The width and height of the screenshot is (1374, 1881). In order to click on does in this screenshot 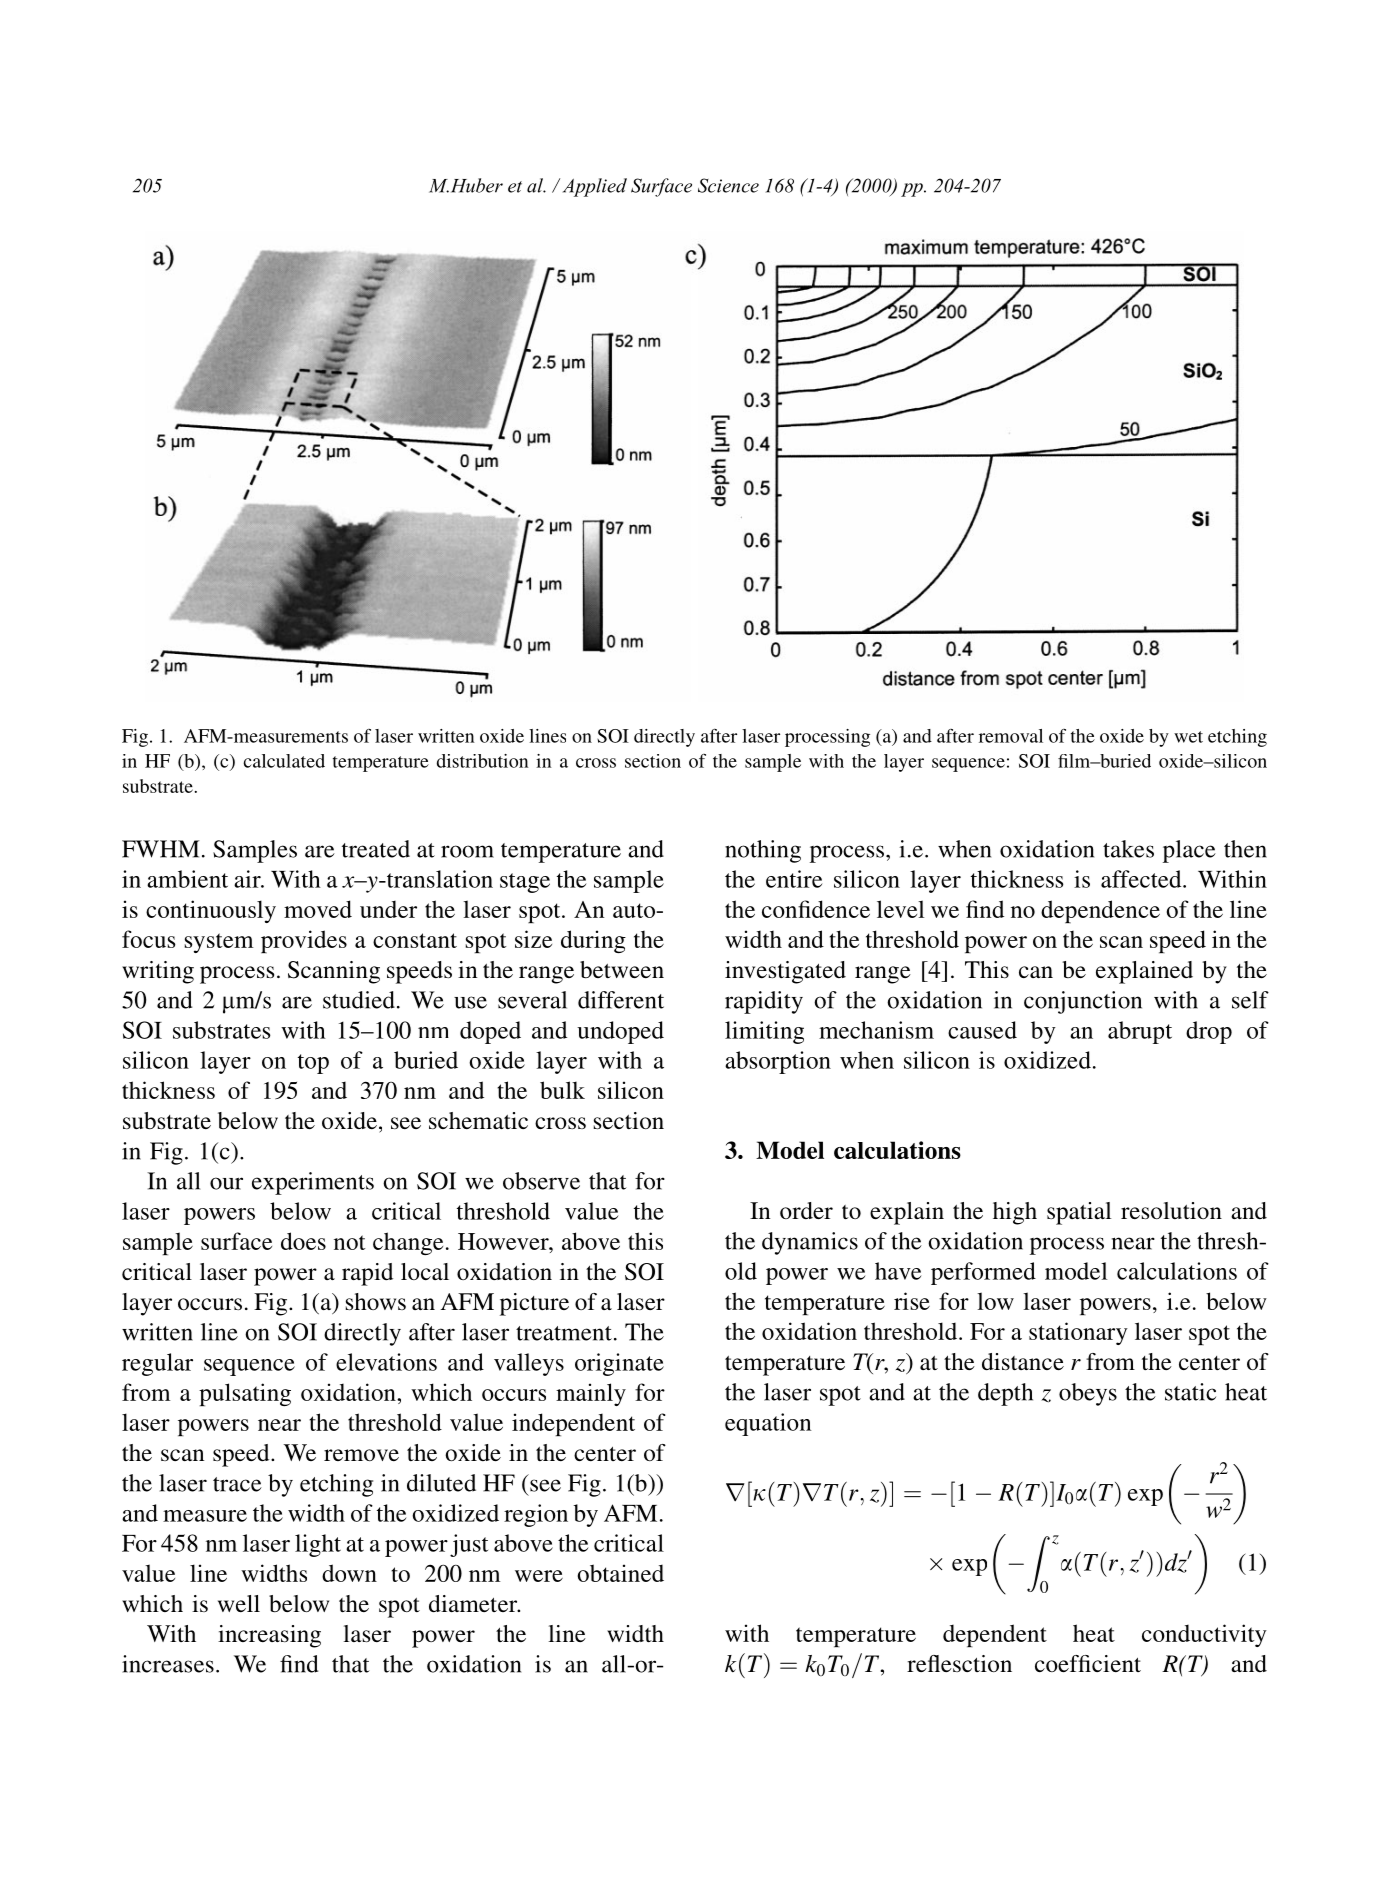, I will do `click(303, 1241)`.
